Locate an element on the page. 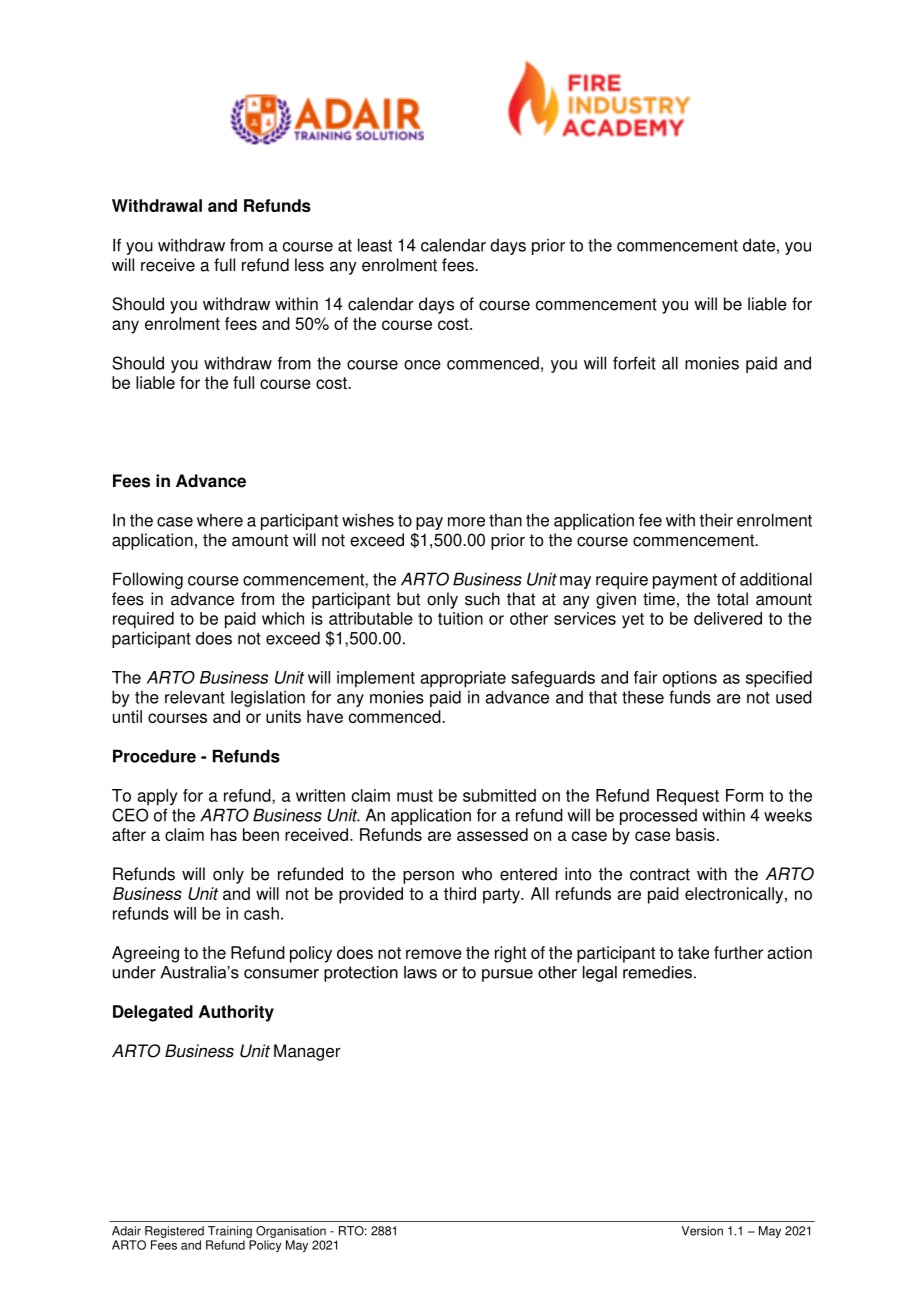  date is located at coordinates (759, 245).
